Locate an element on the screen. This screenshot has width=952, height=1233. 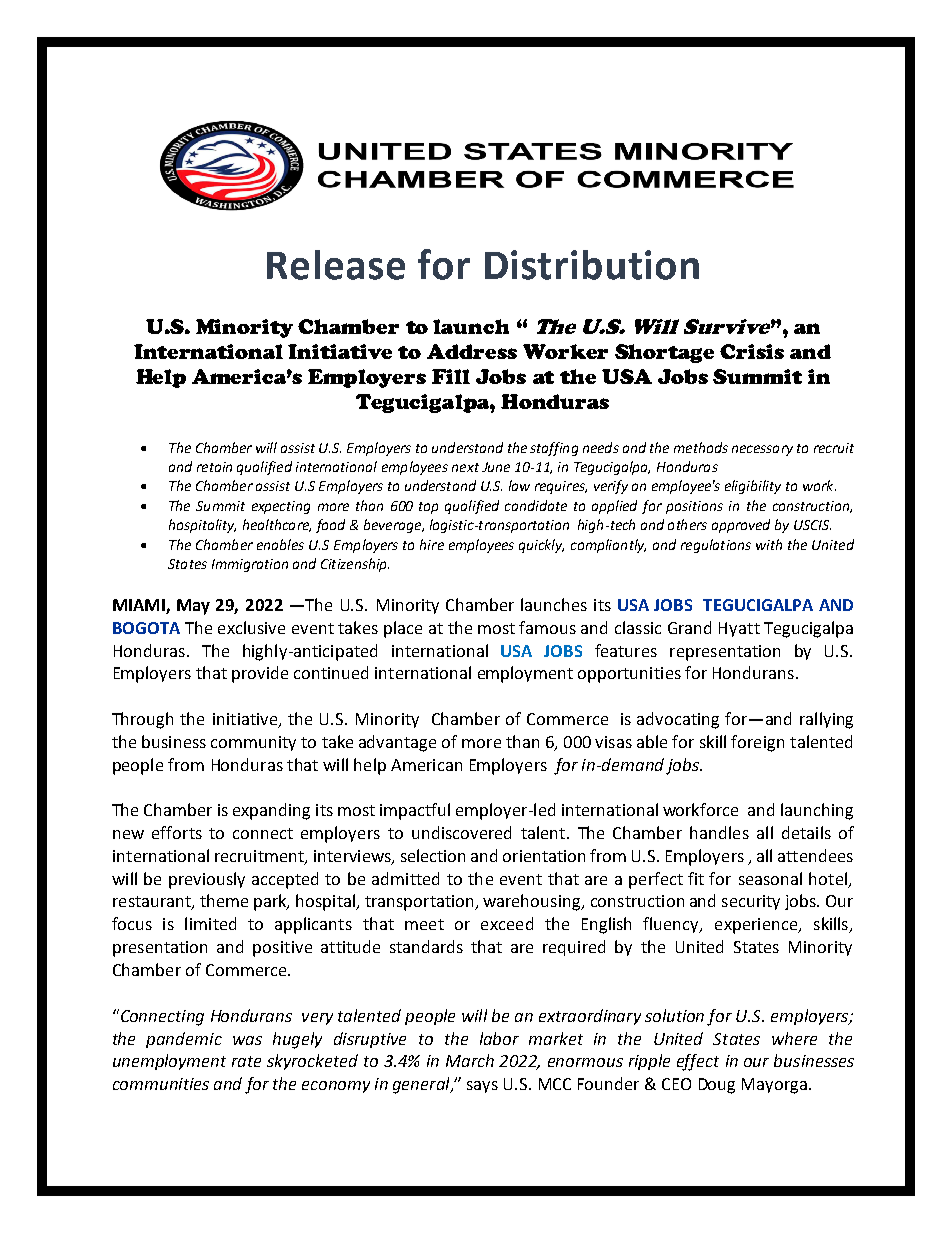
previously is located at coordinates (207, 880).
